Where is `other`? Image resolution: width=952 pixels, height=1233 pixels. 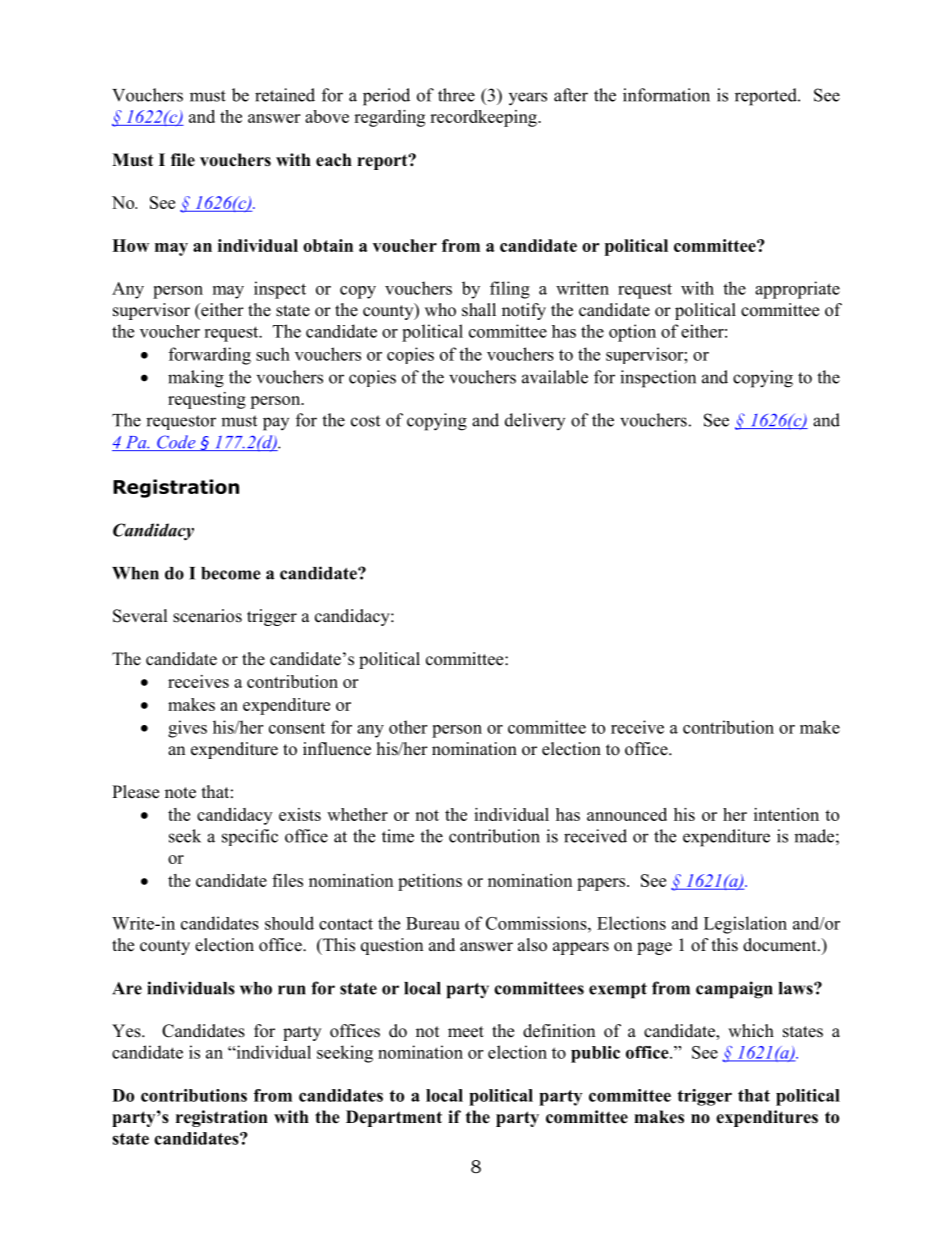 other is located at coordinates (408, 727).
